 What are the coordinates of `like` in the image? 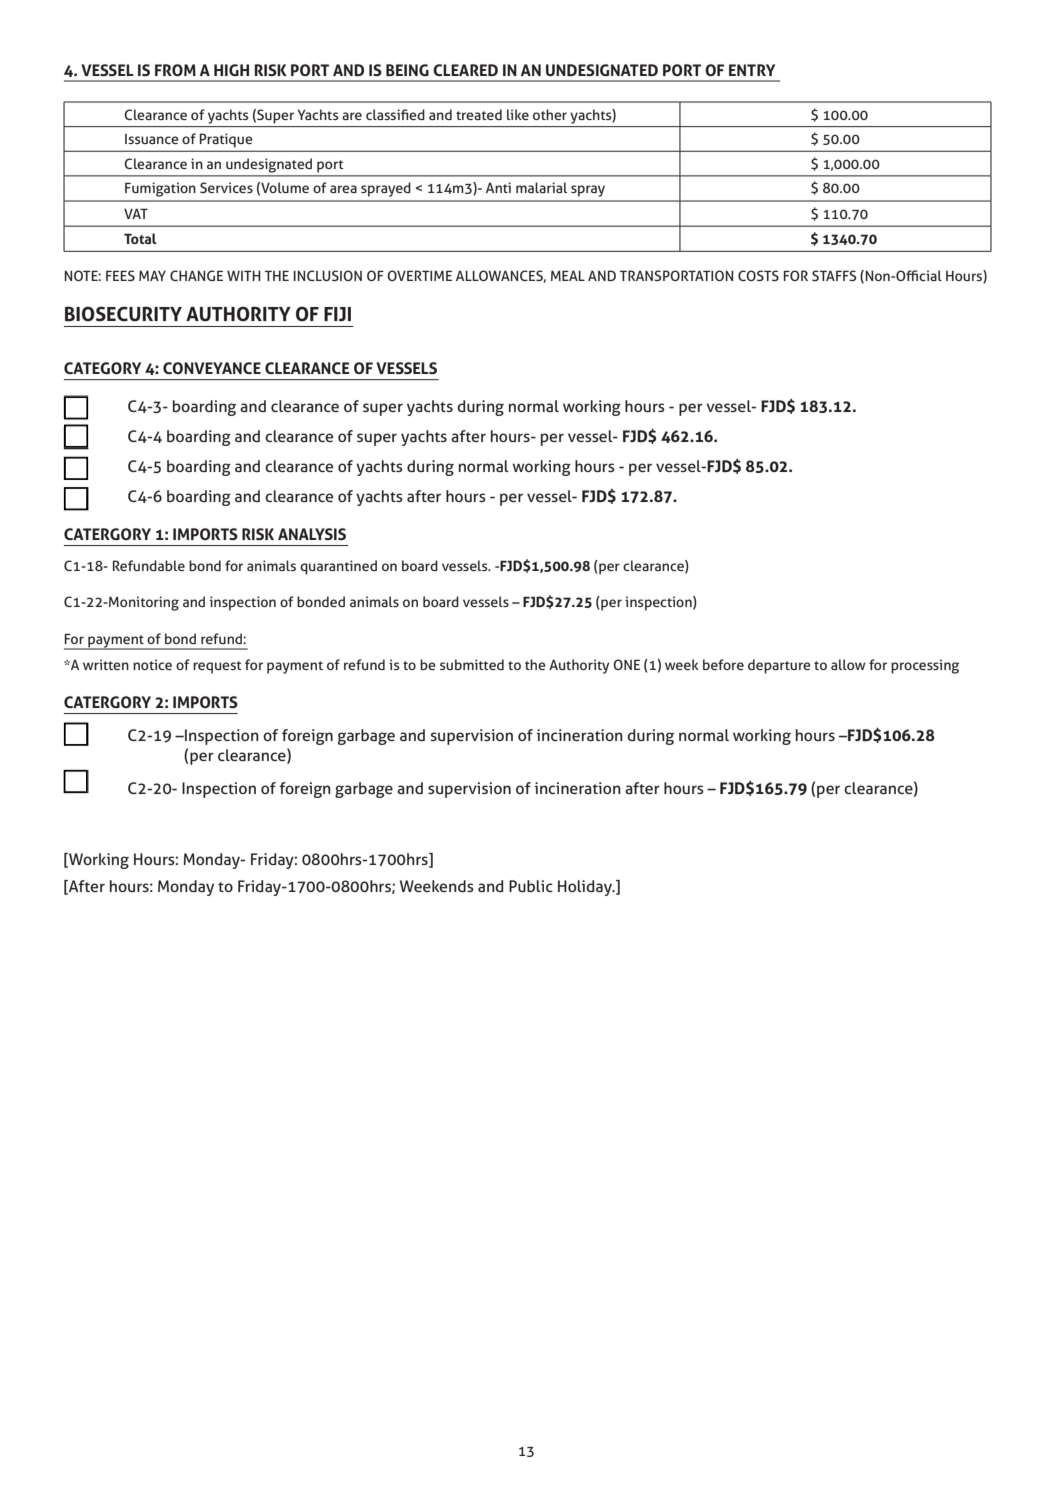 It's located at (518, 114).
